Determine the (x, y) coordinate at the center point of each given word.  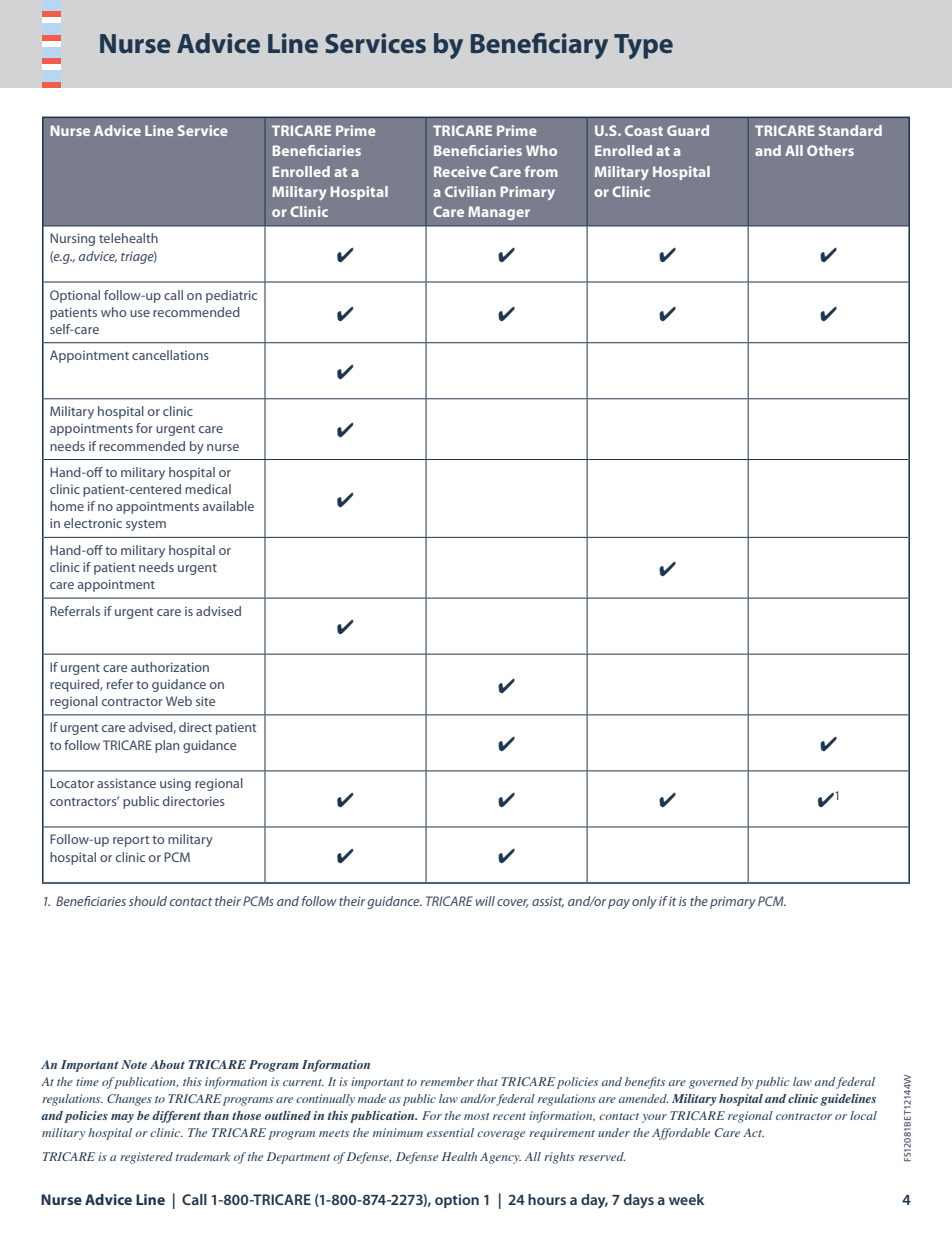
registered (146, 1158)
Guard (688, 130)
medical (208, 489)
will (485, 901)
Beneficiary (539, 46)
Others (830, 150)
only (644, 902)
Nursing (72, 239)
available (228, 506)
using (175, 784)
